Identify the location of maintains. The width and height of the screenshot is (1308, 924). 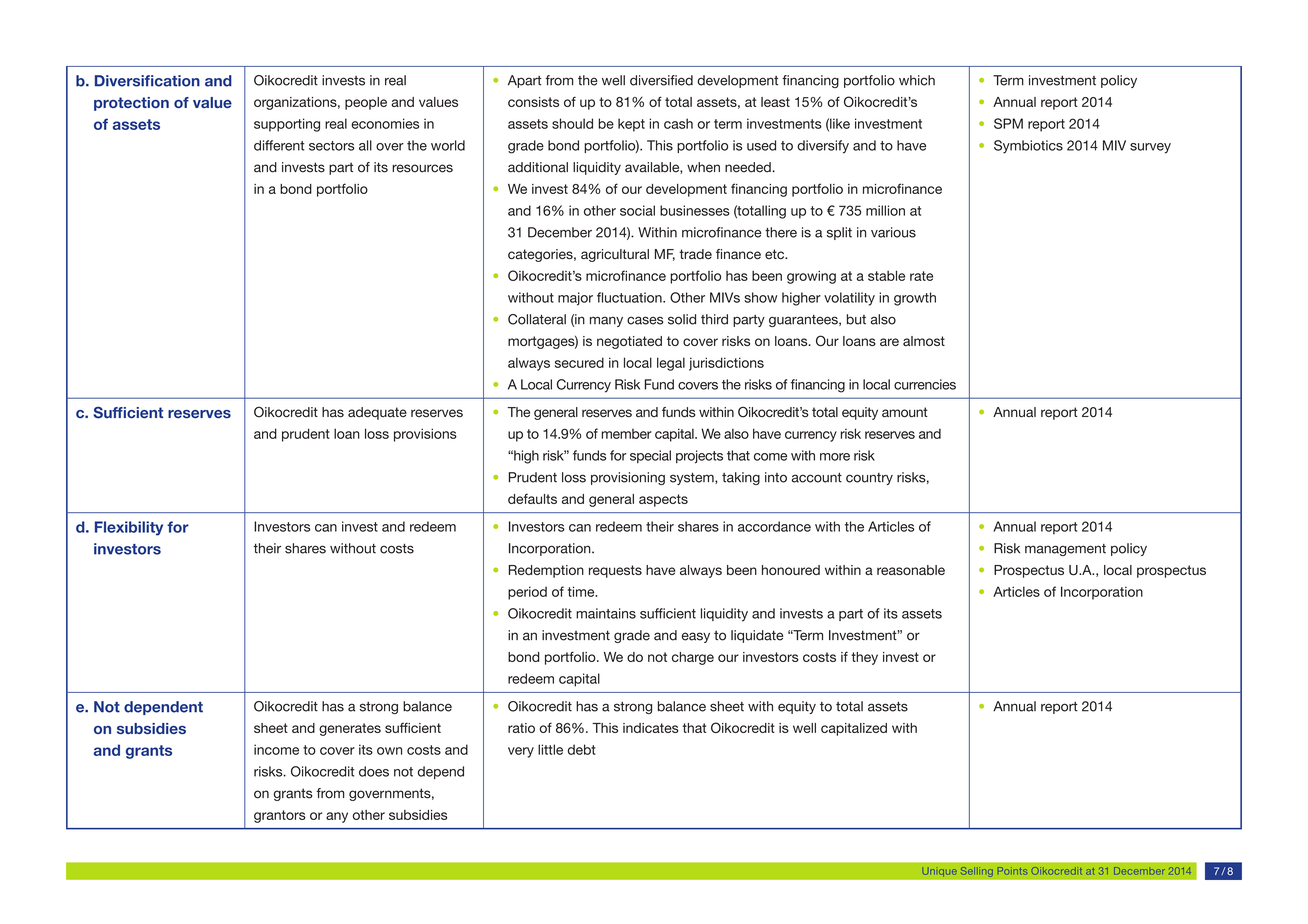
(606, 613).
